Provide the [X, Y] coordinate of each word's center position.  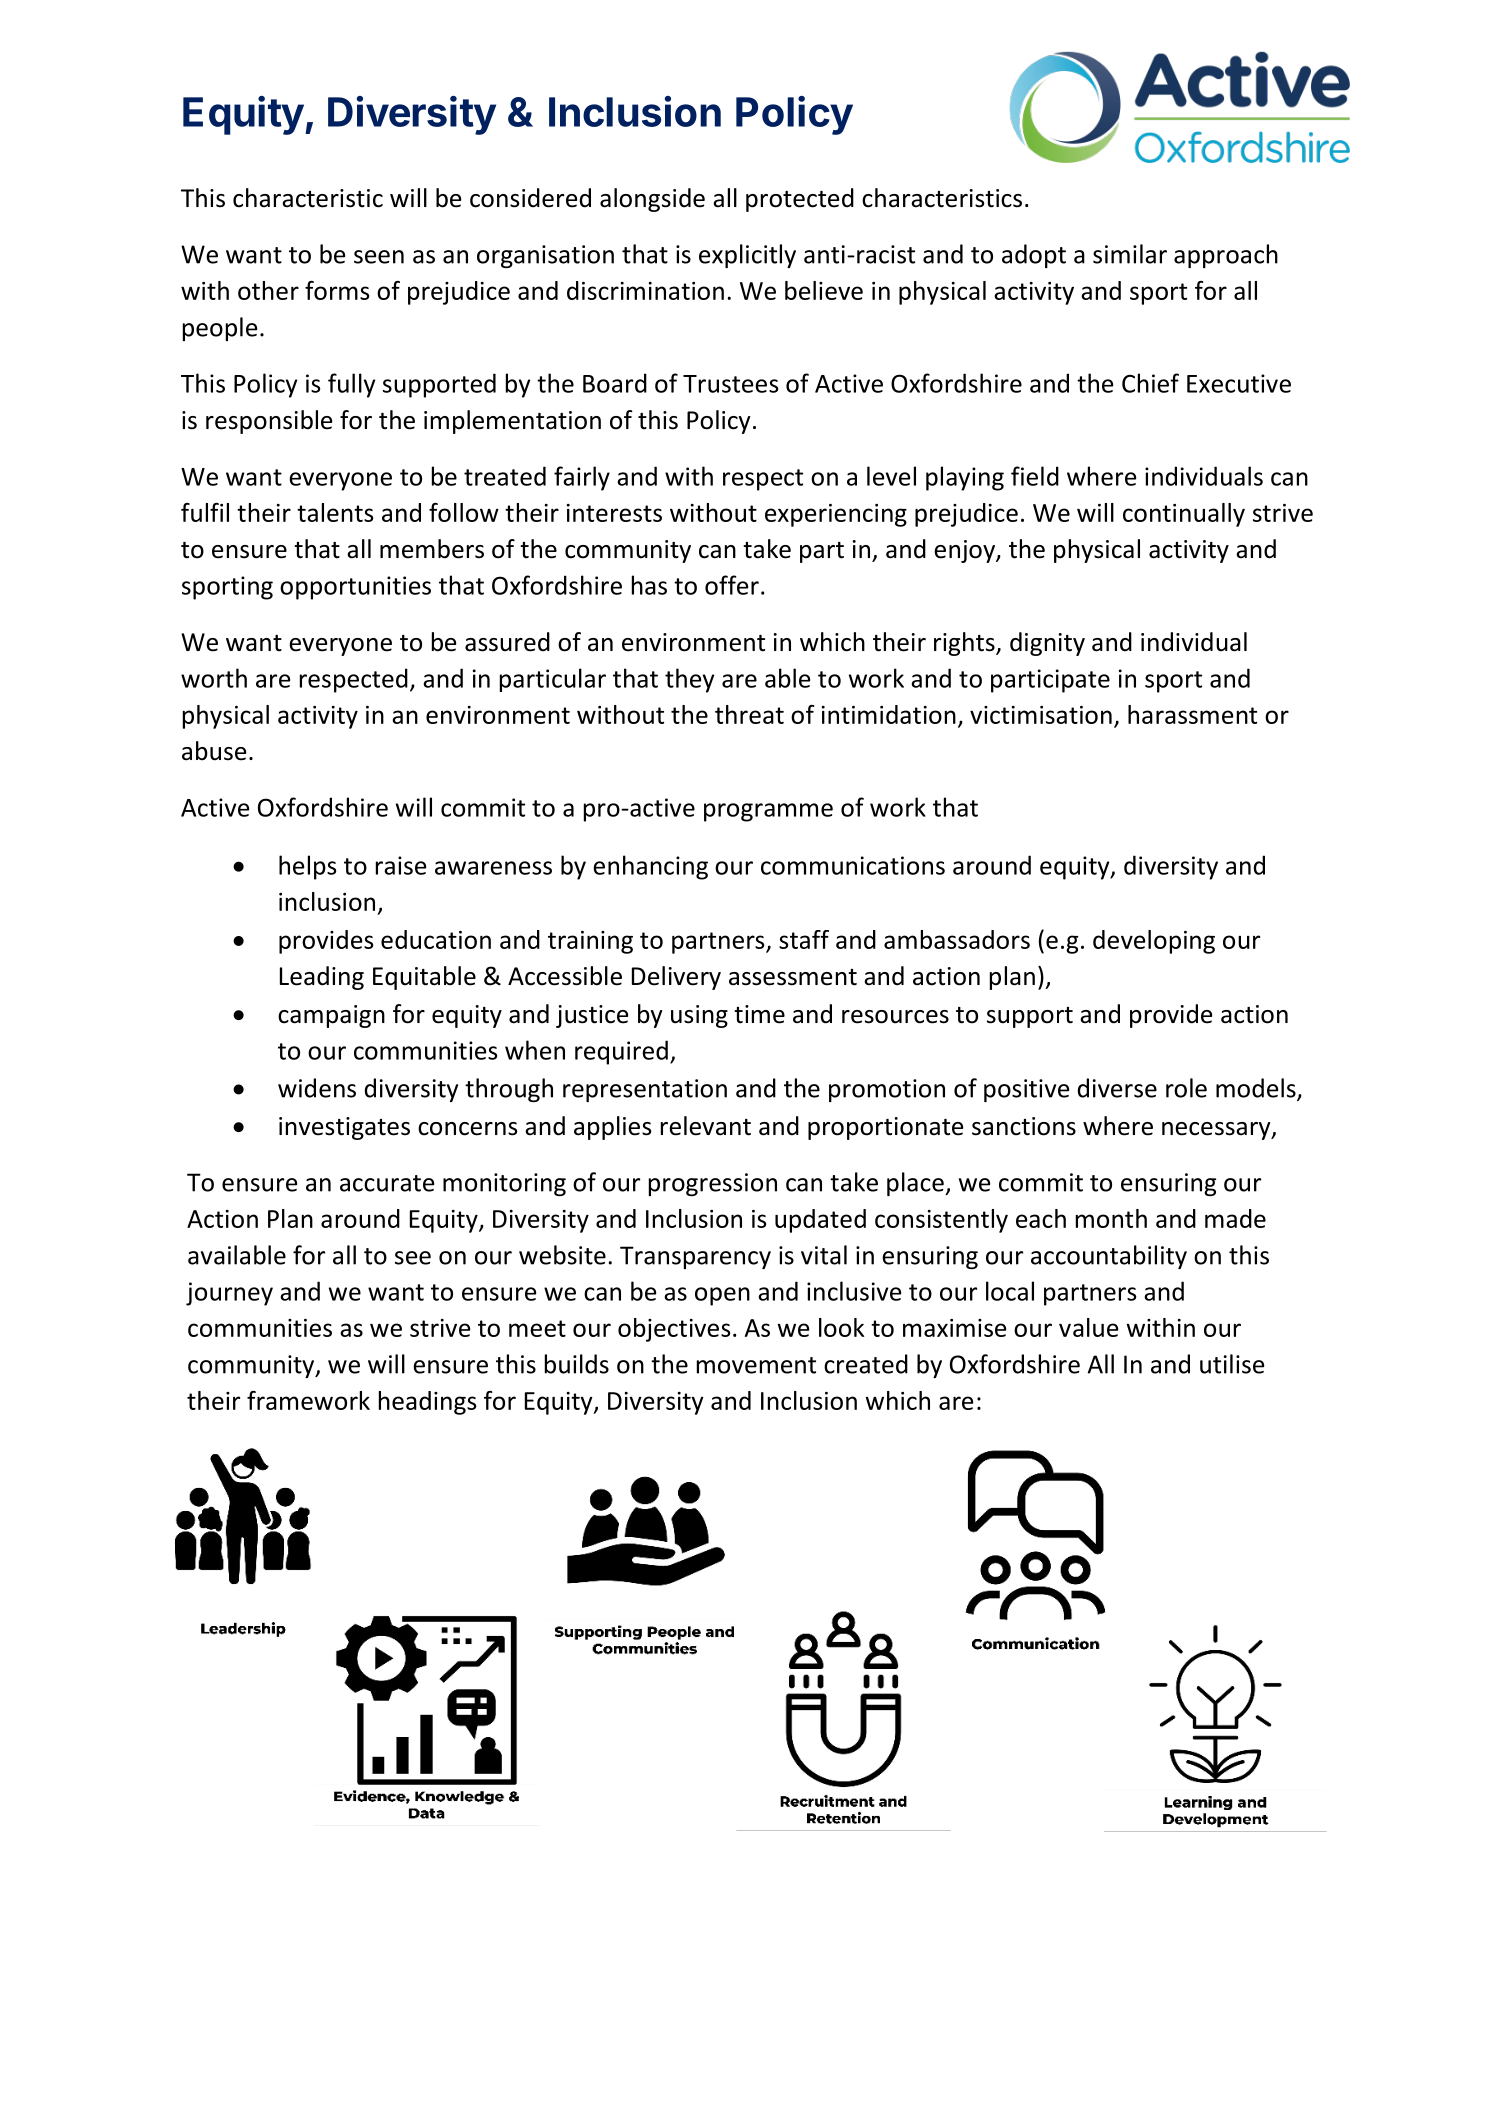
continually [1184, 515]
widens [317, 1088]
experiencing [836, 515]
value [1089, 1327]
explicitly [747, 256]
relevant [706, 1126]
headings [427, 1403]
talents [335, 512]
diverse [1117, 1088]
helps [307, 867]
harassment [1192, 714]
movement [756, 1365]
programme [768, 812]
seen [379, 257]
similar [1130, 254]
